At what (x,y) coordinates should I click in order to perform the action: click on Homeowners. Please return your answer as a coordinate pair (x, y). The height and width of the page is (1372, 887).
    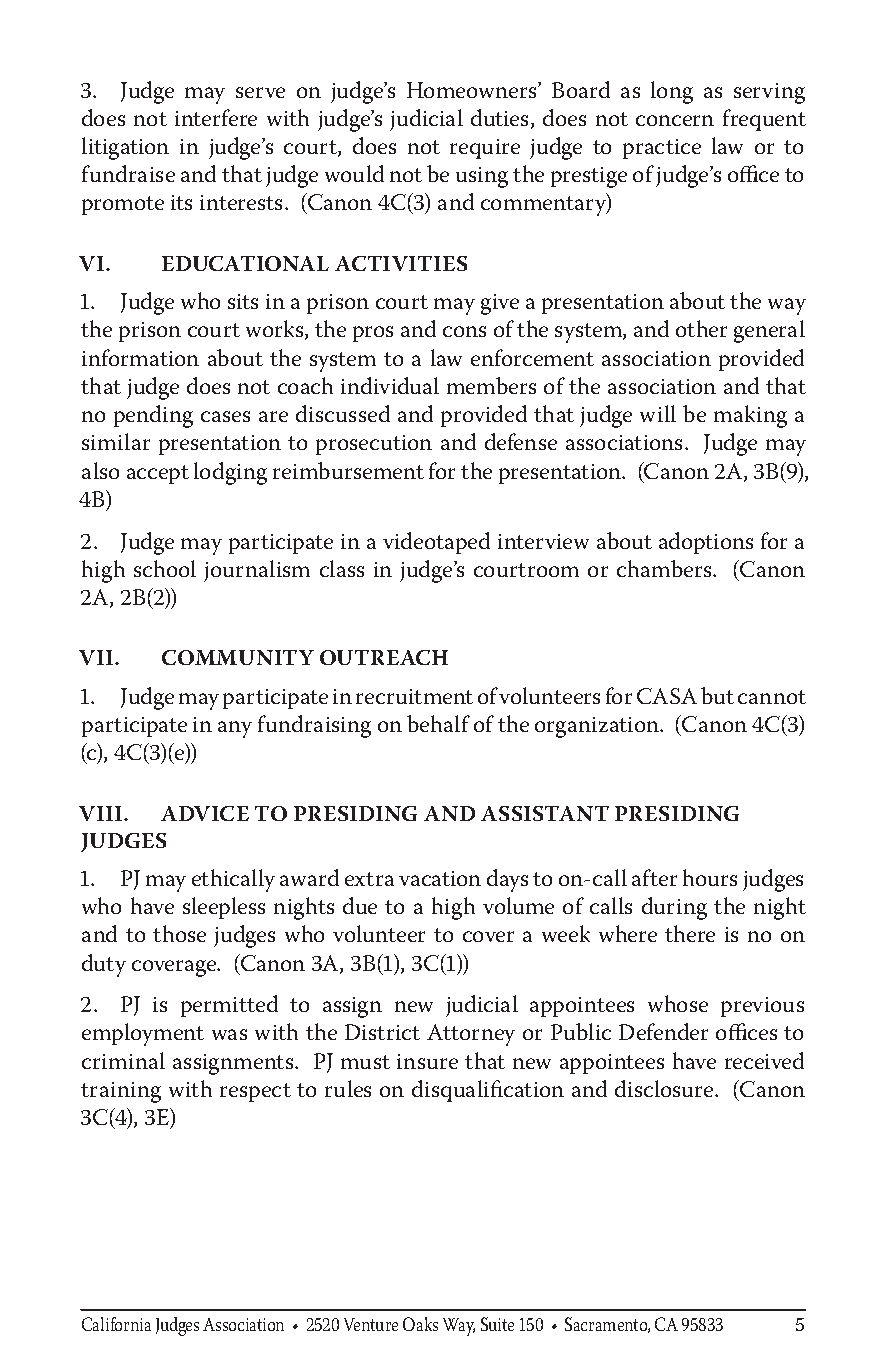
    Looking at the image, I should click on (473, 90).
